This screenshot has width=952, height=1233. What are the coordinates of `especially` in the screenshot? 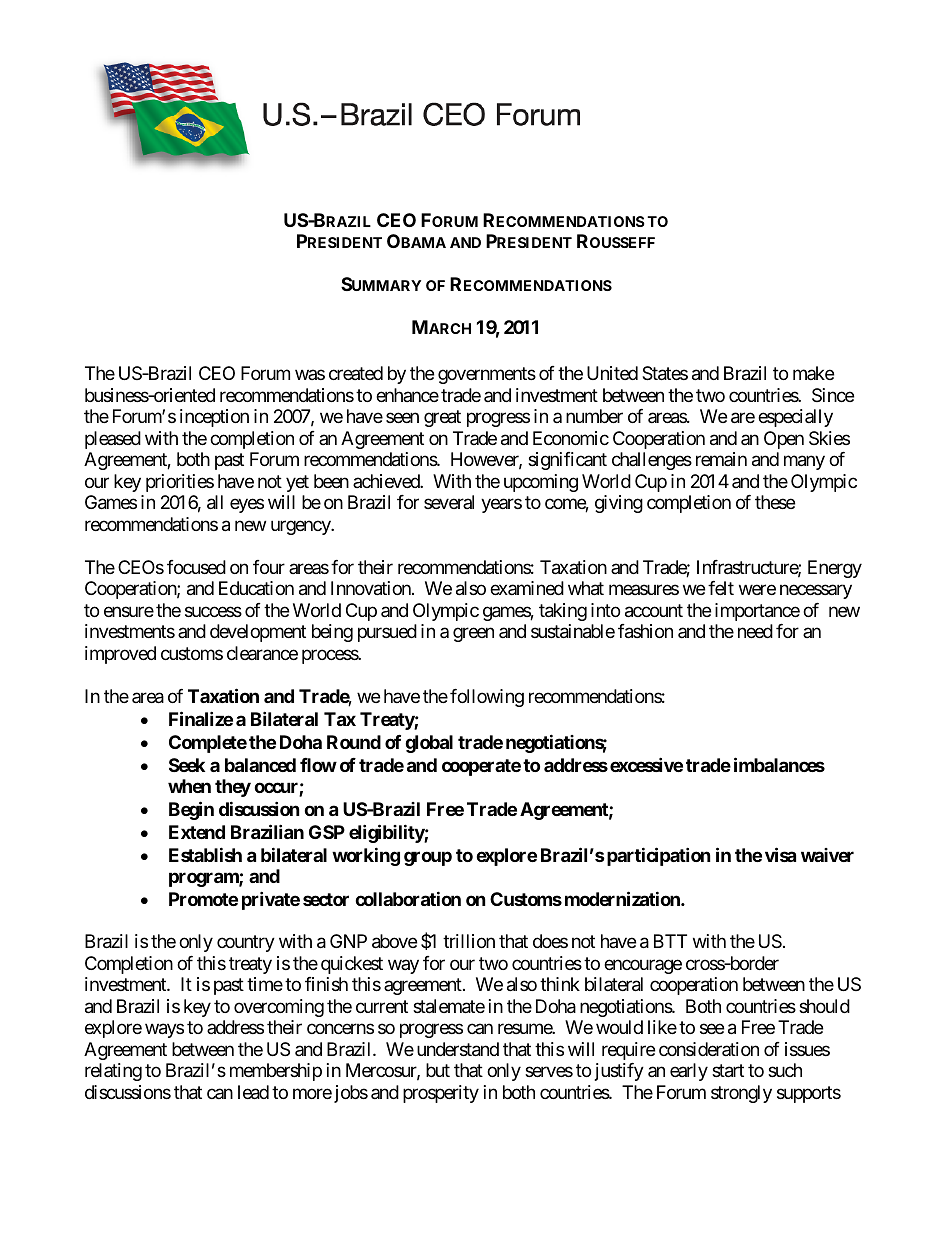 It's located at (795, 418).
